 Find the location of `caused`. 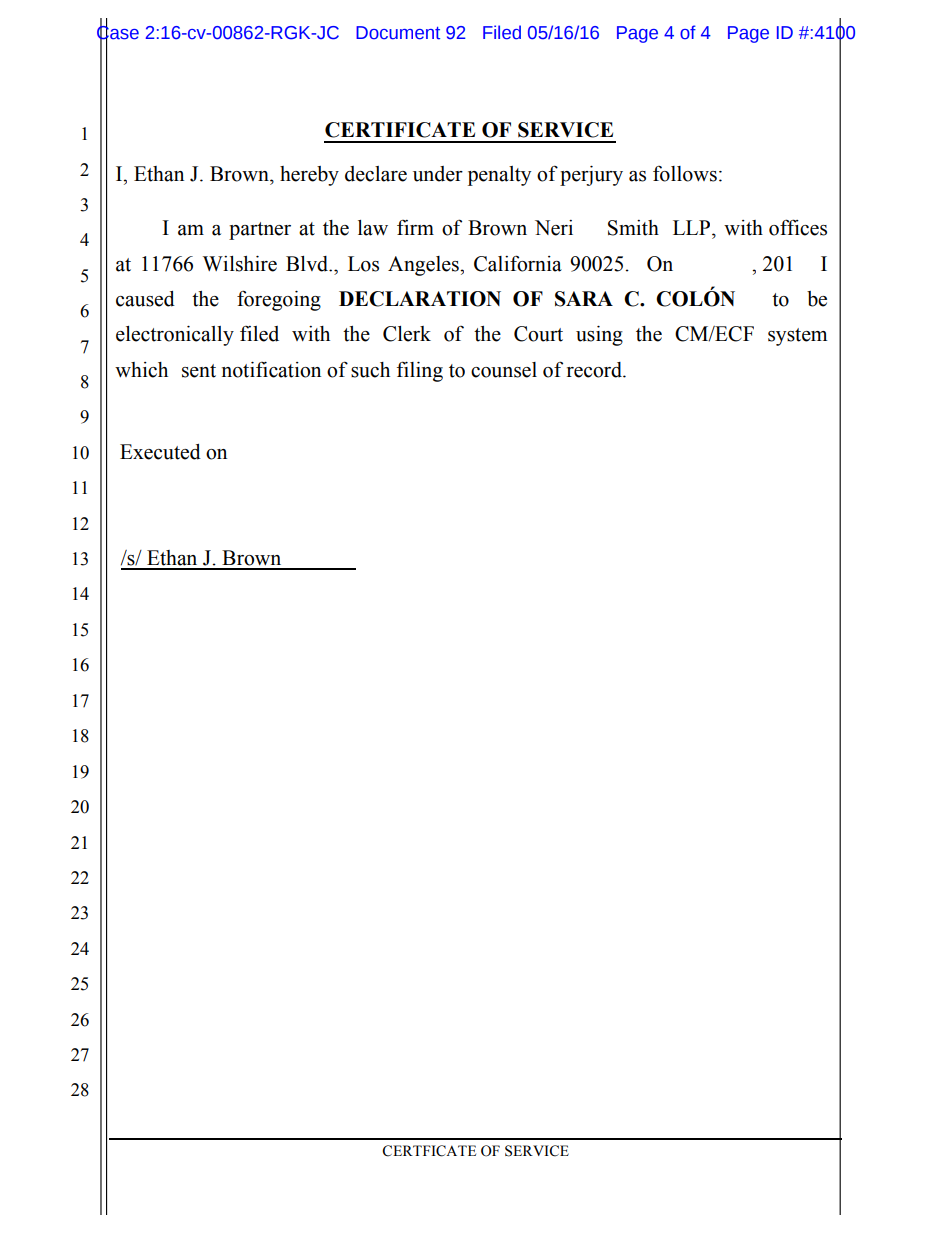

caused is located at coordinates (145, 299).
